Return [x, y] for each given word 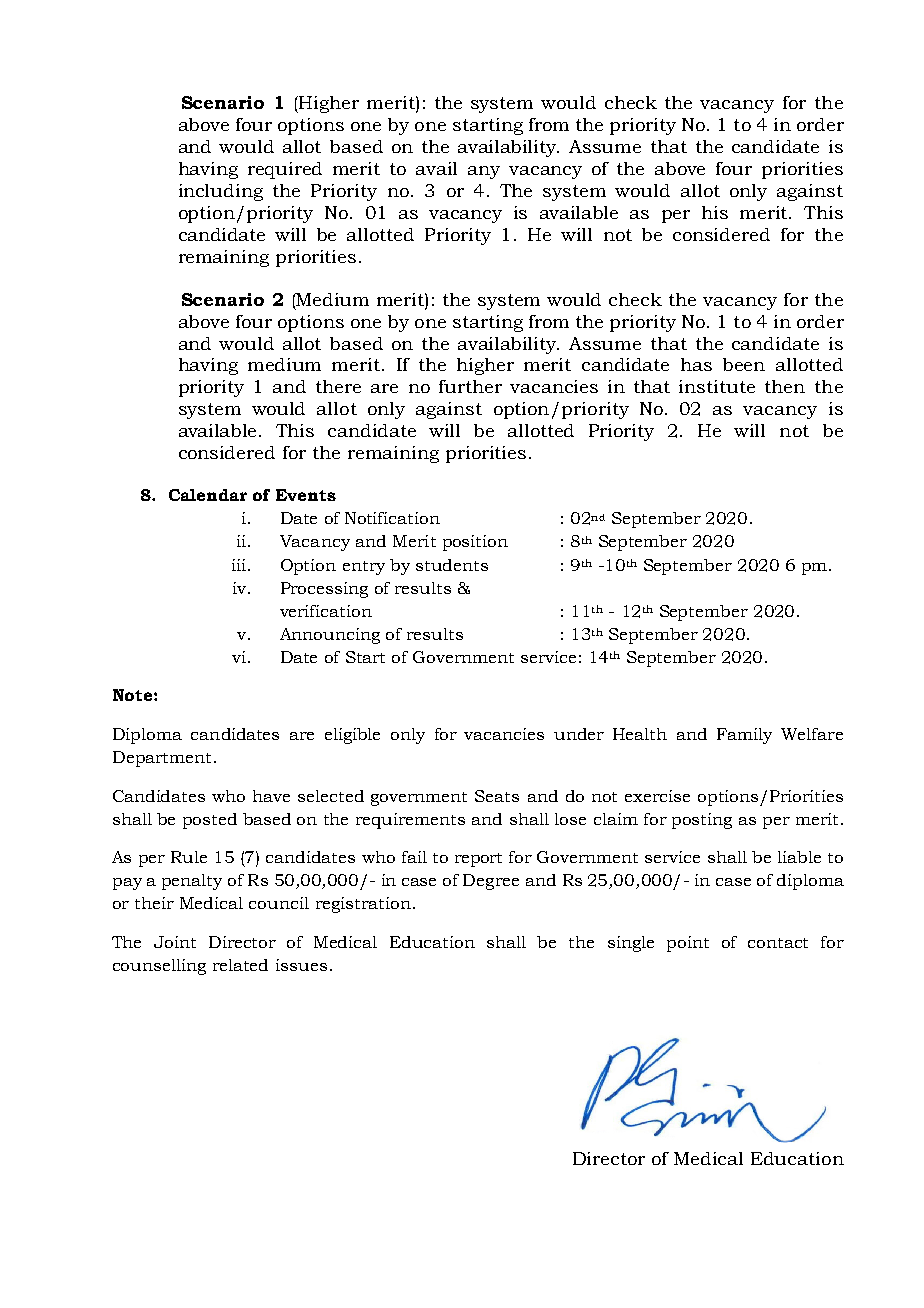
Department [162, 759]
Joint [175, 942]
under [579, 734]
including [221, 192]
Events [306, 495]
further [470, 386]
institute [717, 386]
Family [744, 736]
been [744, 364]
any [484, 172]
